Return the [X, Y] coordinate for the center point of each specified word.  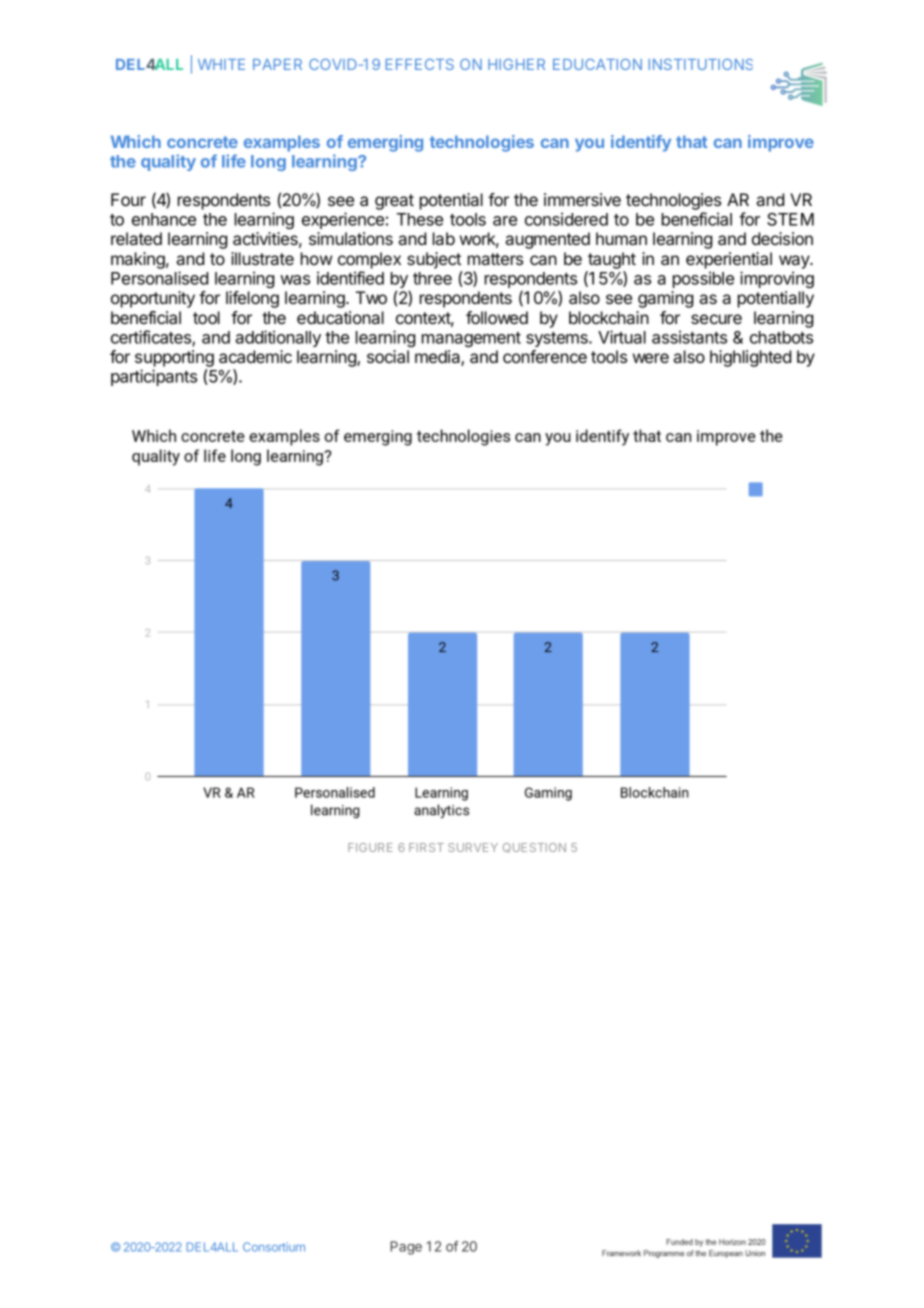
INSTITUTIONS [701, 64]
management [471, 339]
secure [716, 319]
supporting [174, 360]
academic [255, 356]
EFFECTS [420, 64]
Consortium [274, 1247]
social [388, 356]
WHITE [221, 64]
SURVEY [473, 847]
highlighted [750, 358]
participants [154, 377]
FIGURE [370, 847]
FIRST [426, 847]
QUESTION [534, 848]
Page [406, 1248]
